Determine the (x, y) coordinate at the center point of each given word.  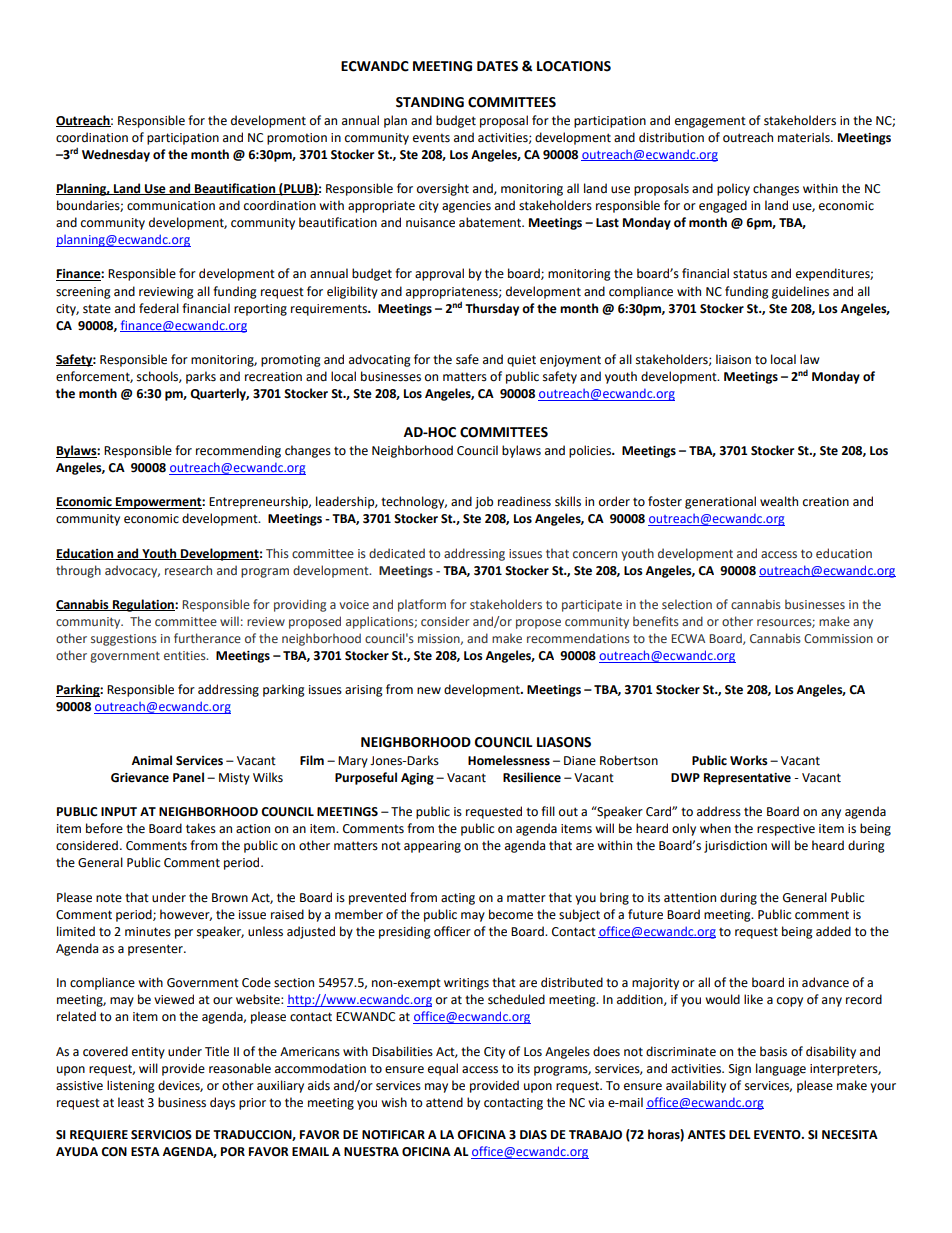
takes (201, 828)
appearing (432, 847)
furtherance (207, 638)
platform (422, 605)
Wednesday (116, 155)
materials (805, 137)
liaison (733, 359)
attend (444, 1102)
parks (201, 377)
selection (687, 604)
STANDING (430, 102)
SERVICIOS (161, 1135)
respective (786, 830)
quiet (521, 361)
